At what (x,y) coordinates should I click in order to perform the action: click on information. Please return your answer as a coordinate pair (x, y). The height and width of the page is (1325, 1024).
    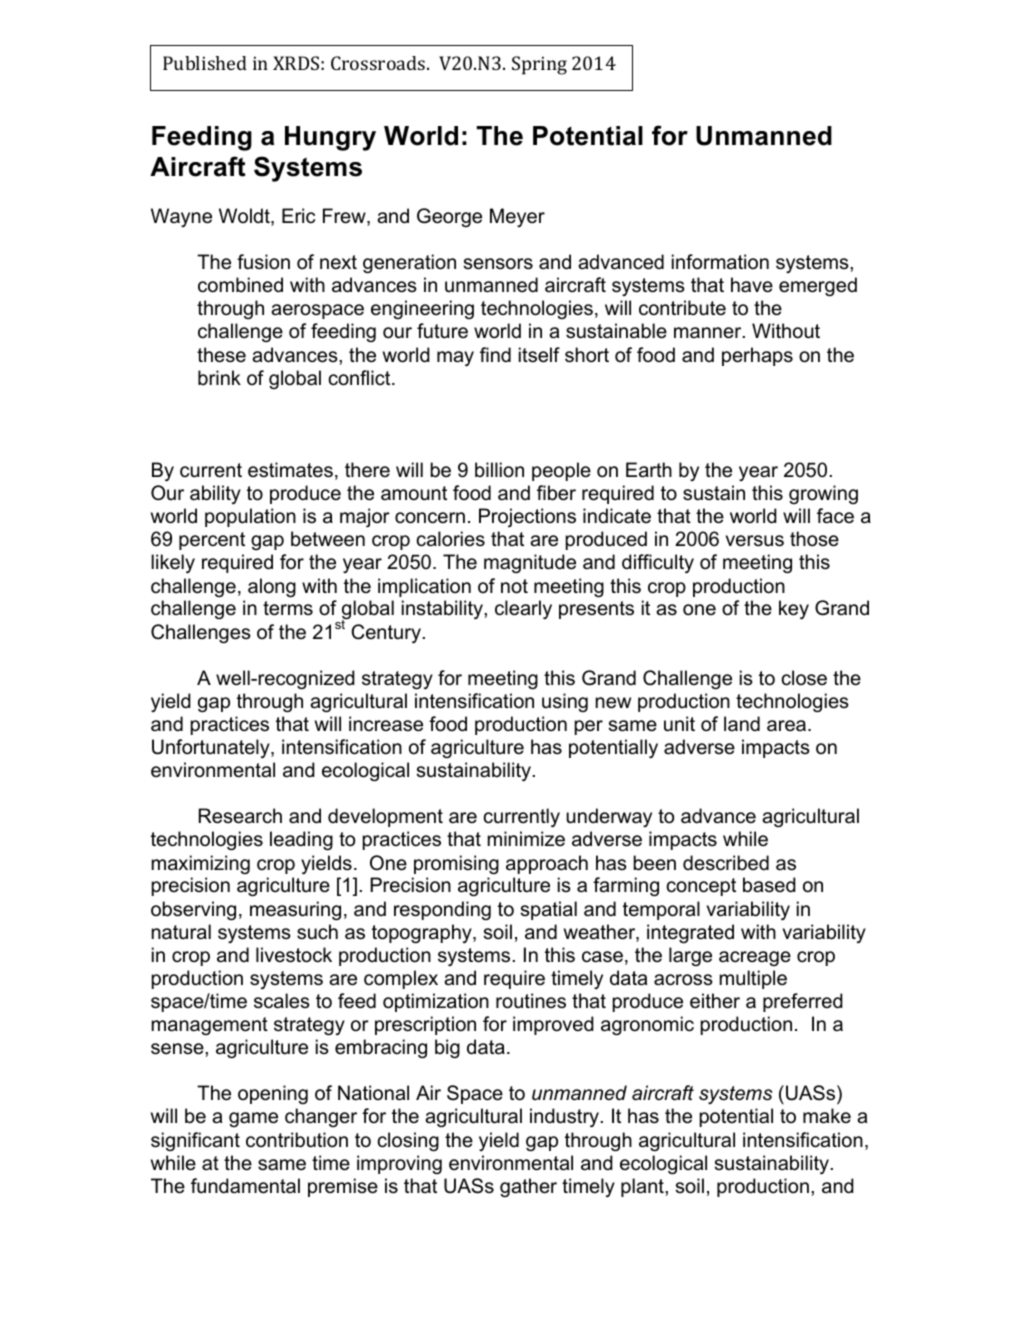
    Looking at the image, I should click on (720, 262).
